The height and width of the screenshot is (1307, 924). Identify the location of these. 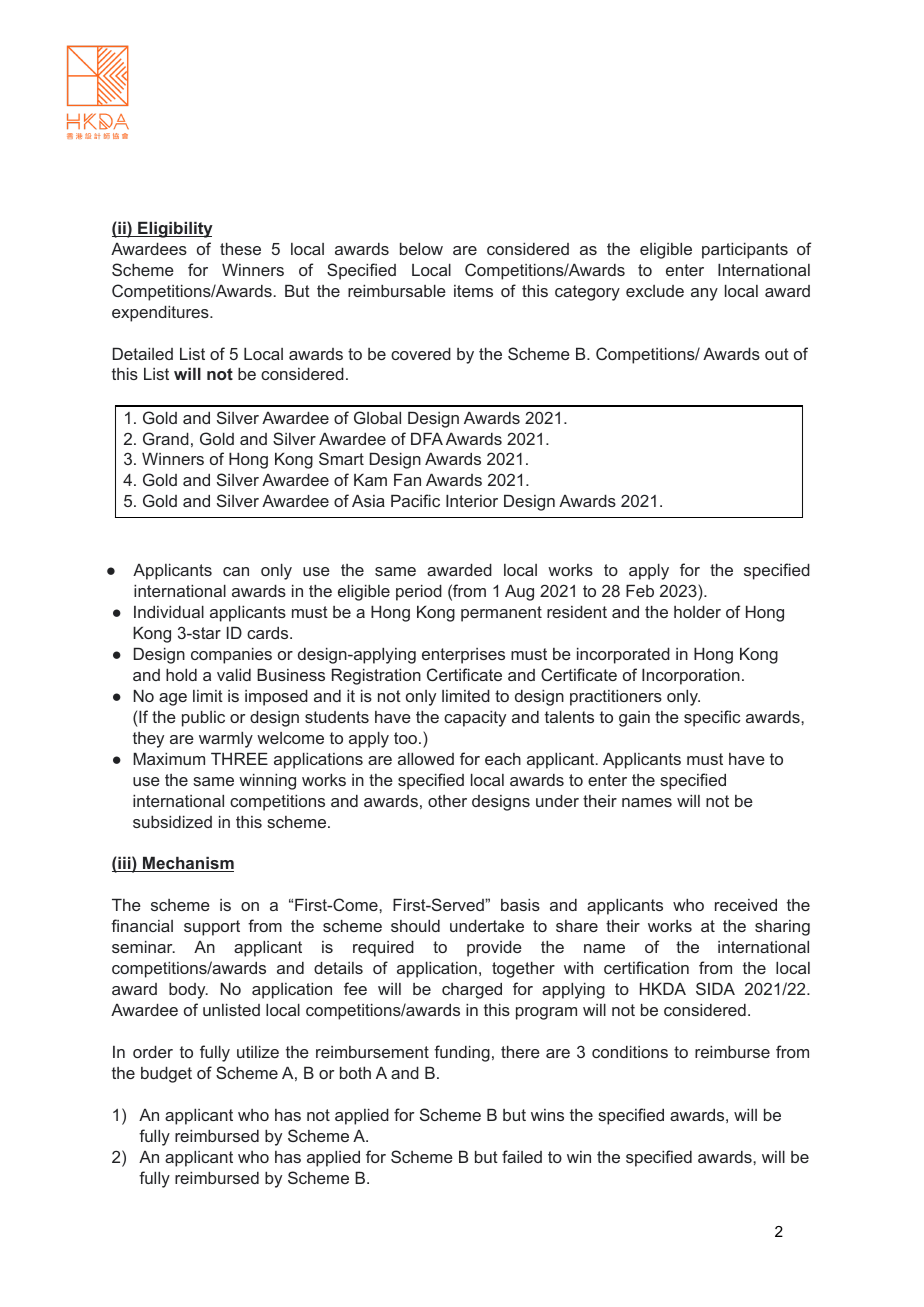
(240, 248).
